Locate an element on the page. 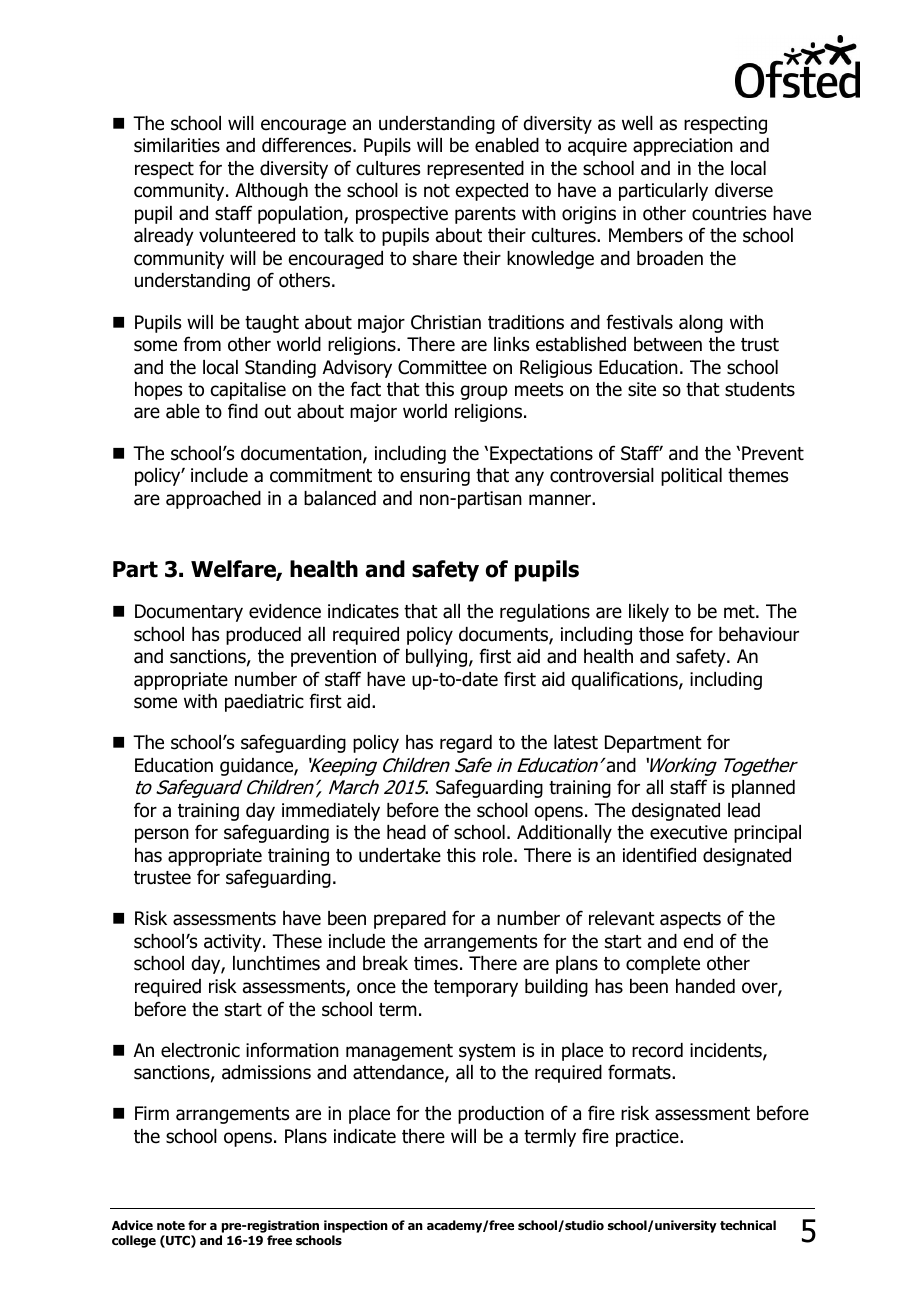 This page has width=924, height=1308. prepared is located at coordinates (410, 920).
